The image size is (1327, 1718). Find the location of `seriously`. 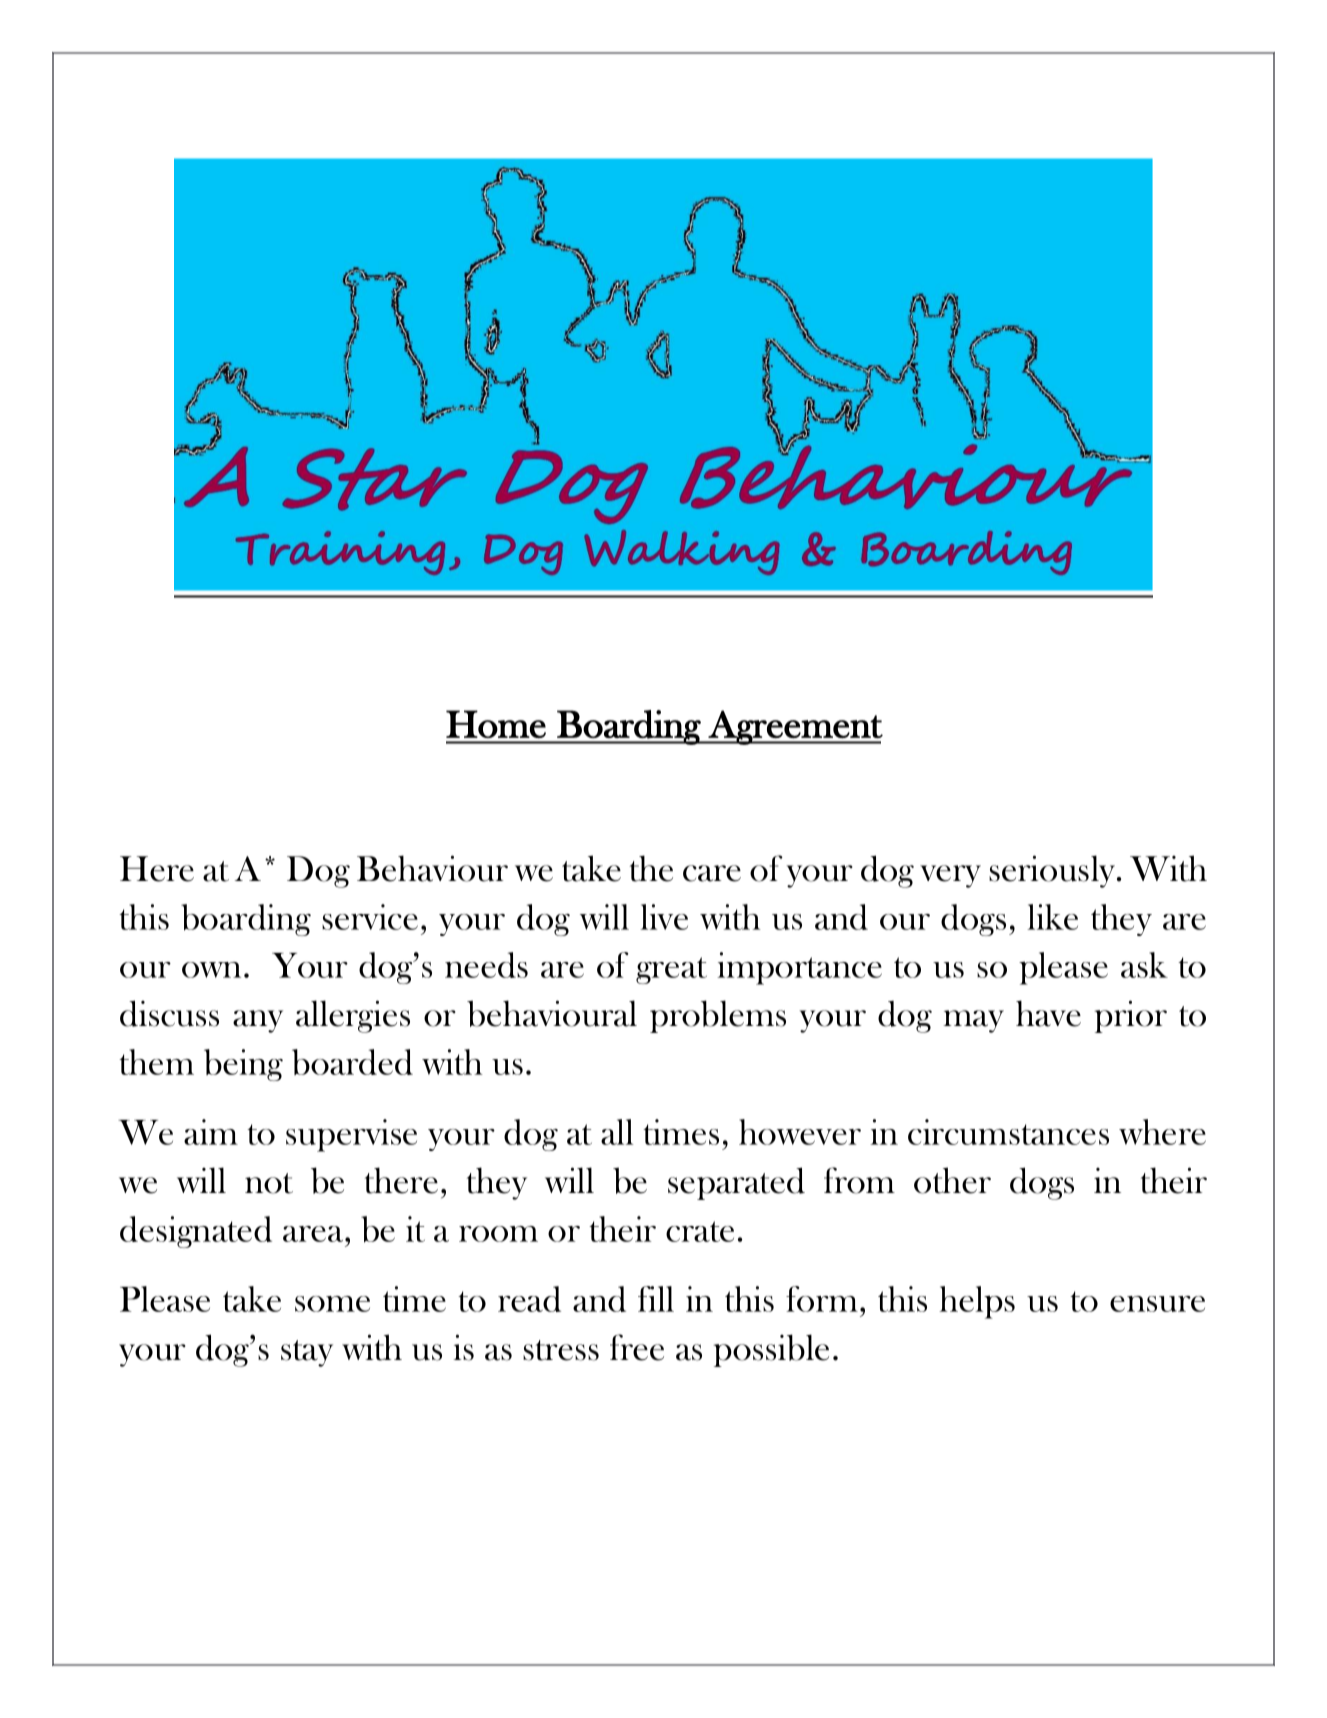

seriously is located at coordinates (1053, 871).
